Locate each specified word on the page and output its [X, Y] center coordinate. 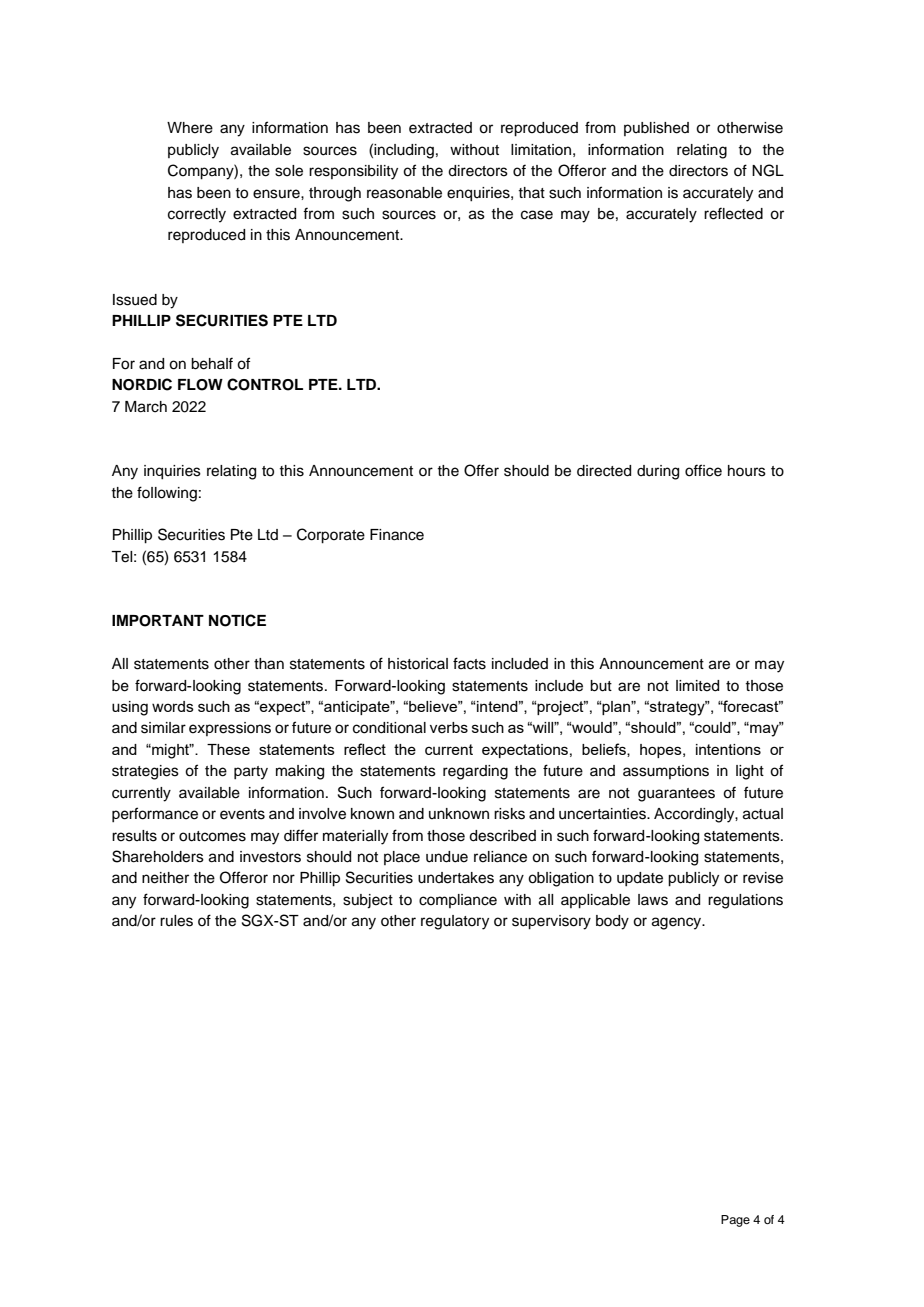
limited [697, 686]
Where [190, 128]
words [173, 706]
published [656, 129]
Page [735, 1221]
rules [176, 921]
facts [469, 663]
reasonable [404, 193]
